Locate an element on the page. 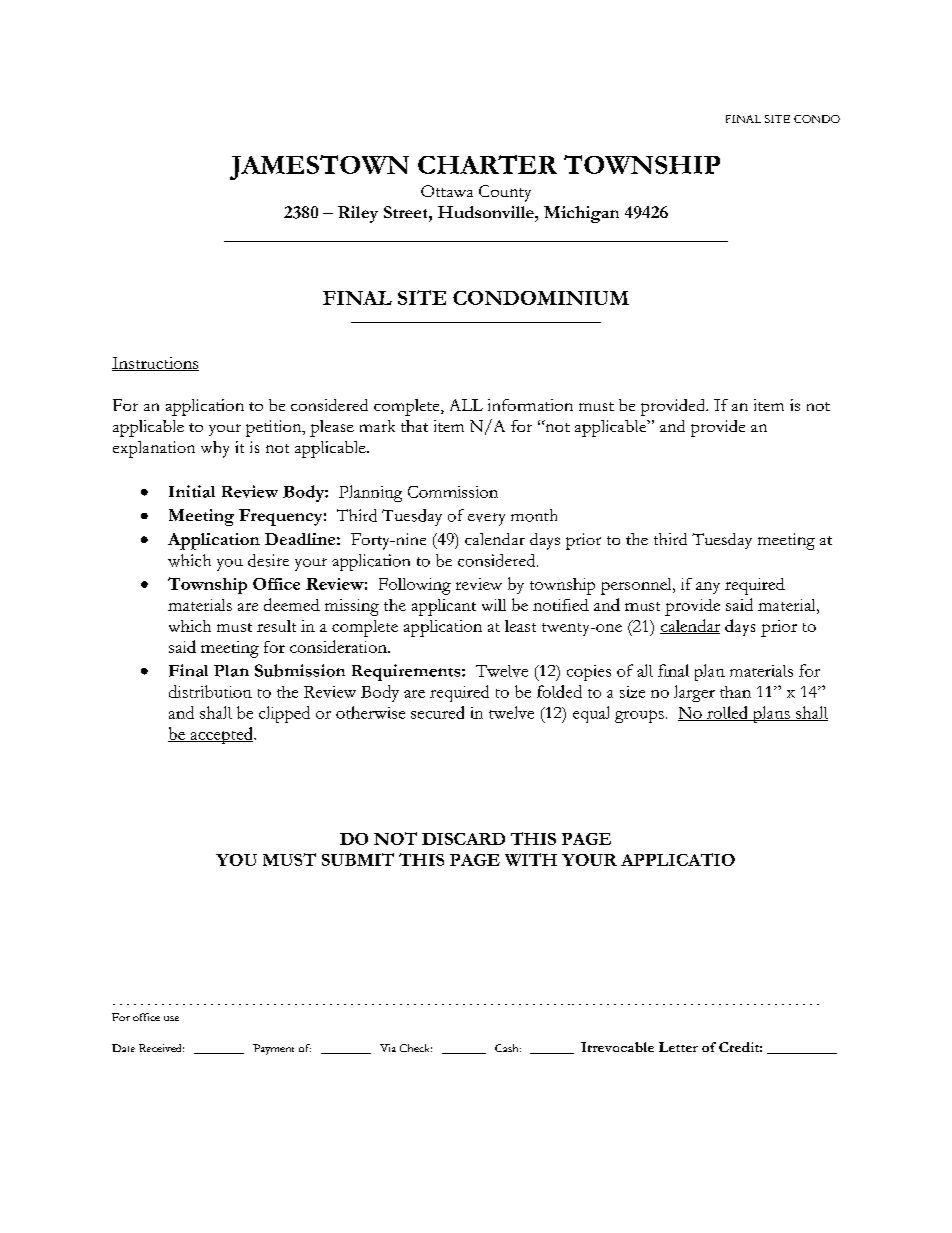  Ottawa is located at coordinates (447, 191).
